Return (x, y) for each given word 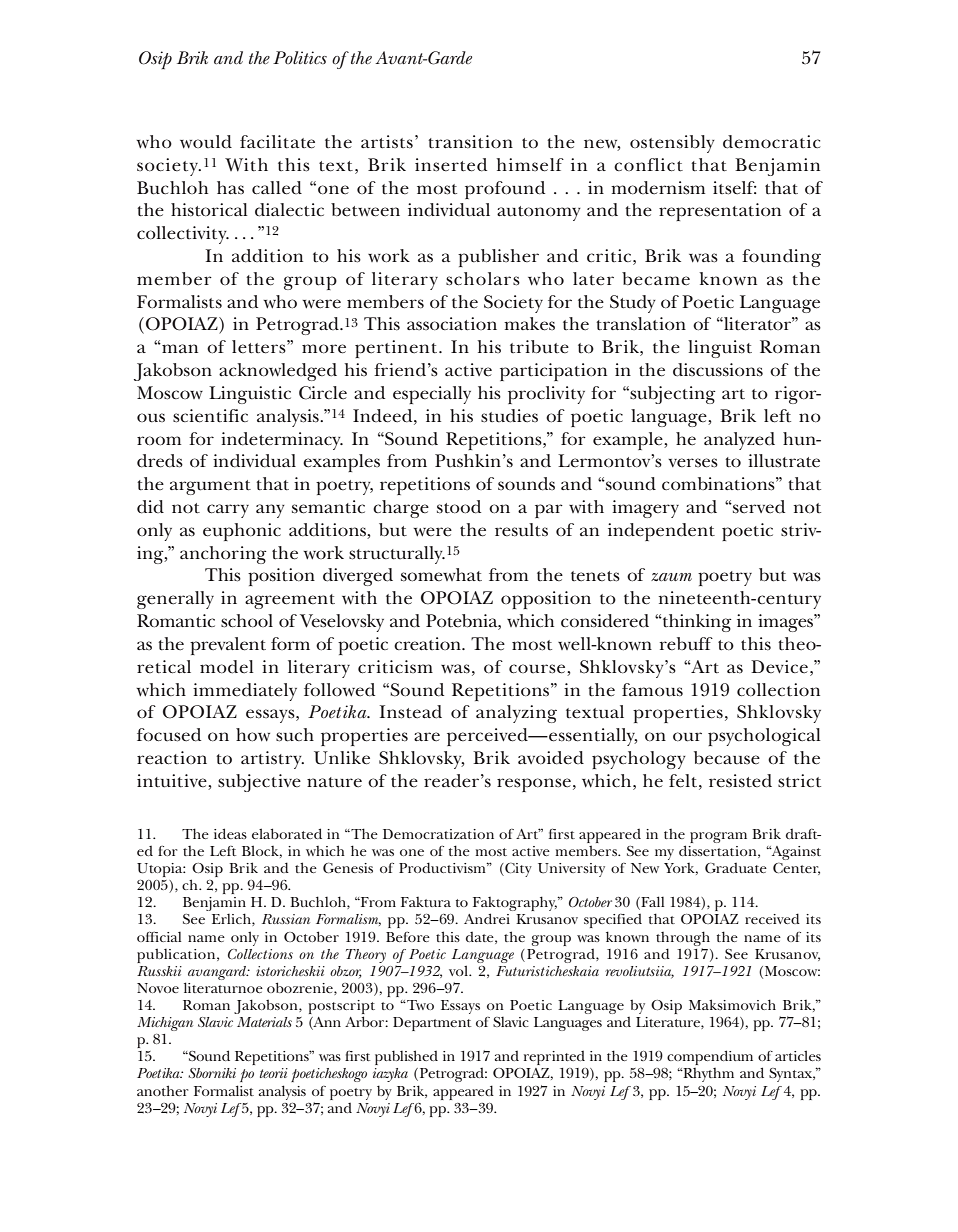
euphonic (242, 532)
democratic (771, 142)
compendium (710, 1057)
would (206, 142)
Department (432, 1024)
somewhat (441, 575)
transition (470, 142)
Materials (264, 1022)
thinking (696, 623)
